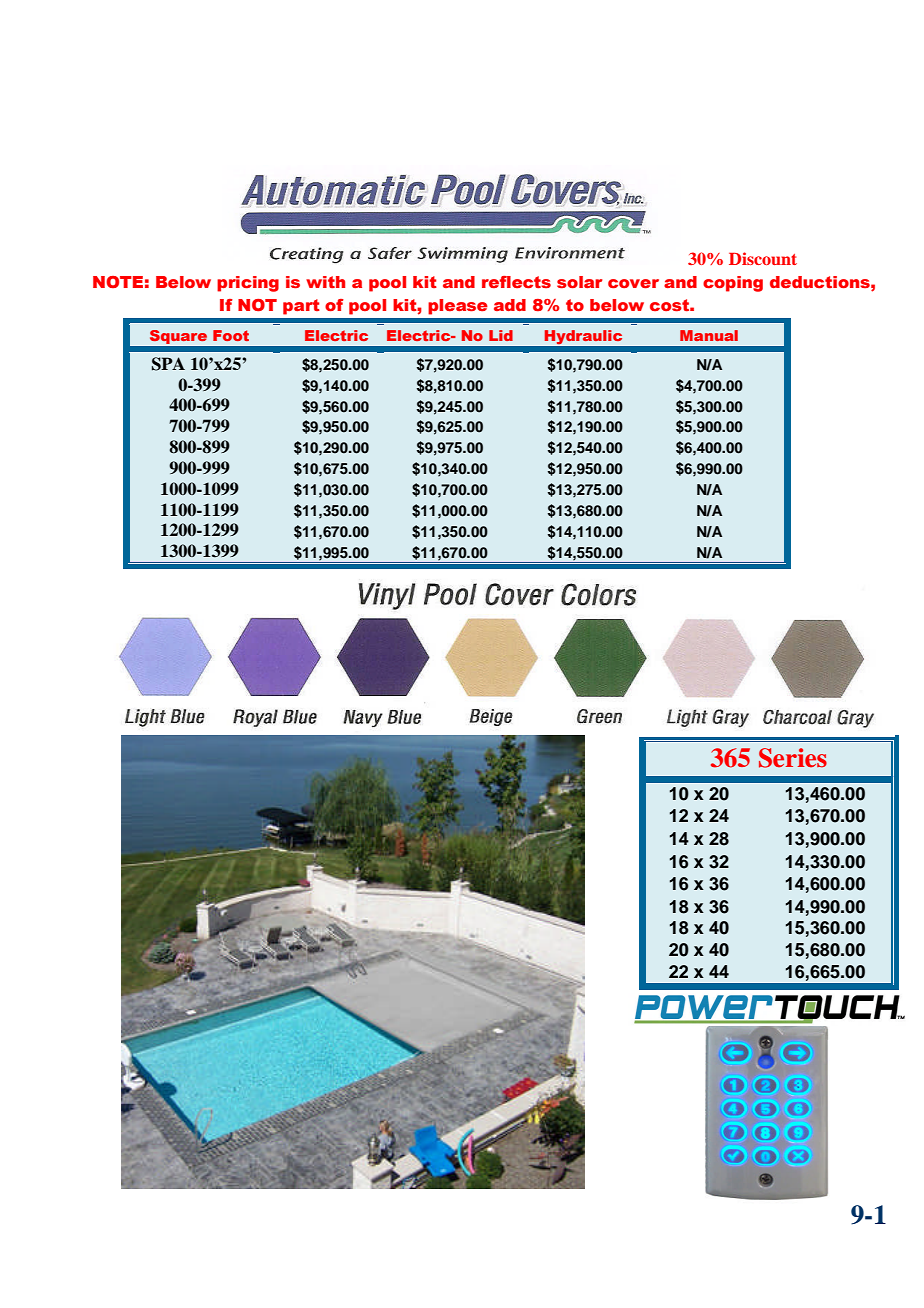 This screenshot has width=924, height=1308. What do you see at coordinates (793, 758) in the screenshot?
I see `Series` at bounding box center [793, 758].
